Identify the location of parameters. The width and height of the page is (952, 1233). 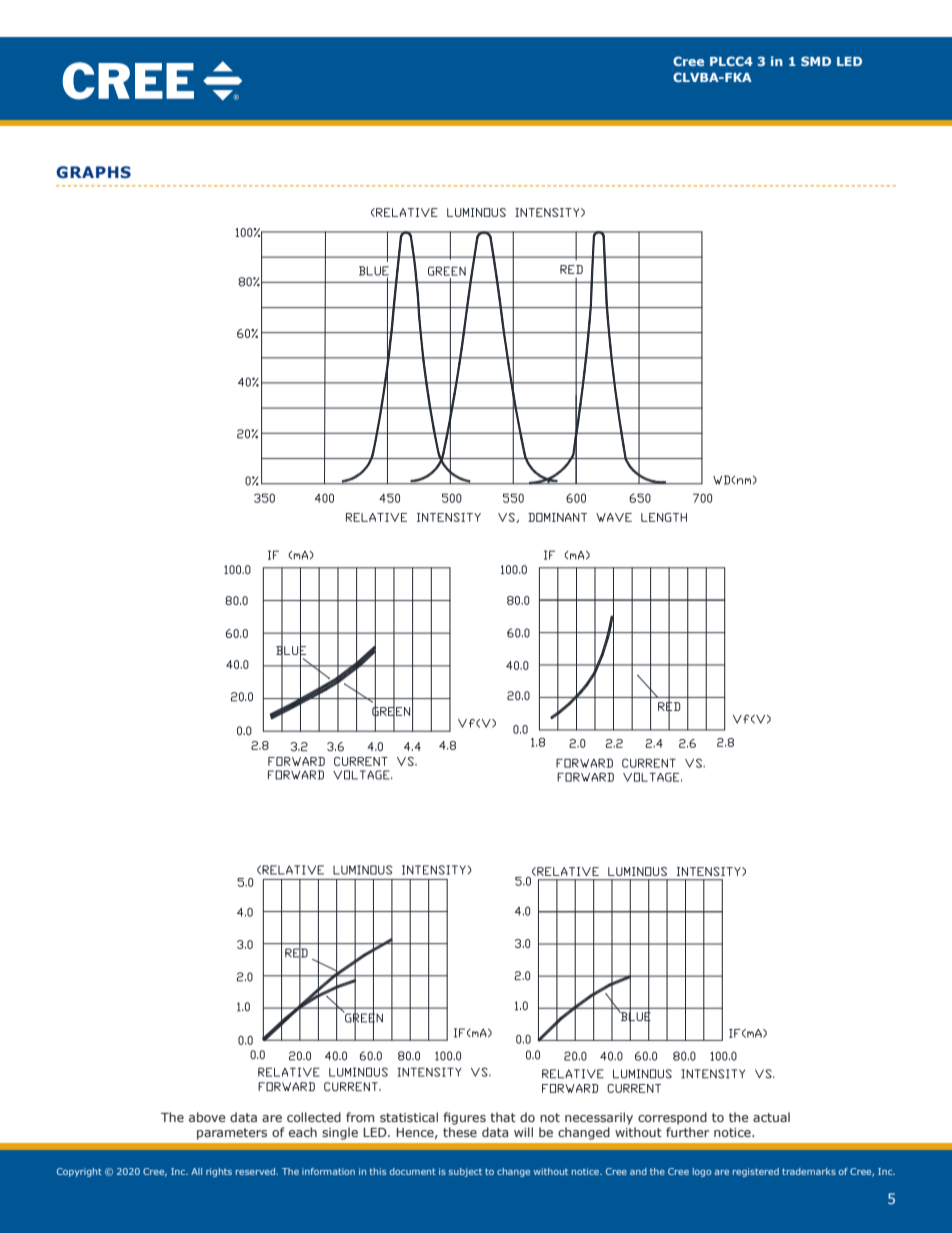
(232, 1134).
